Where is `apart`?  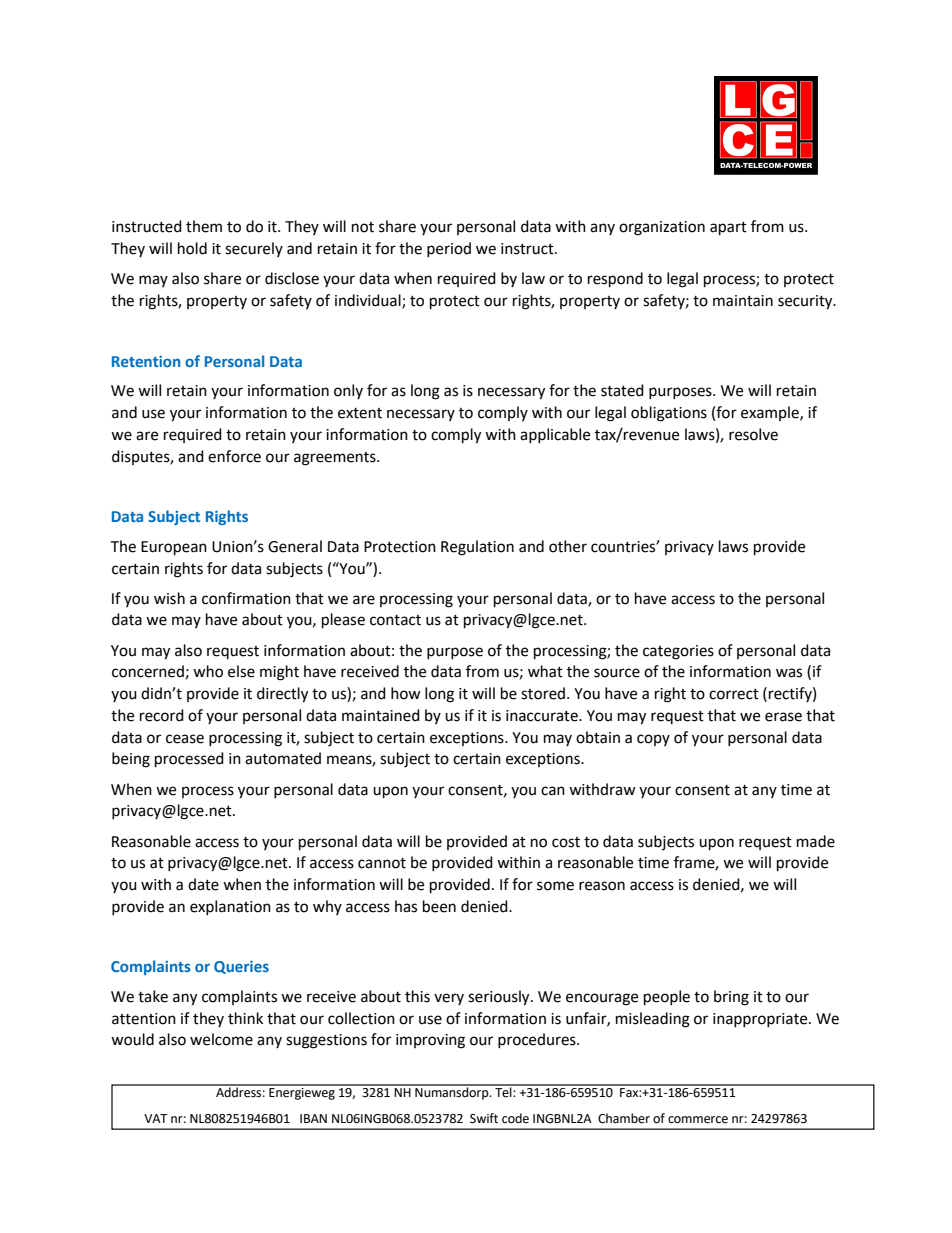 apart is located at coordinates (728, 229).
